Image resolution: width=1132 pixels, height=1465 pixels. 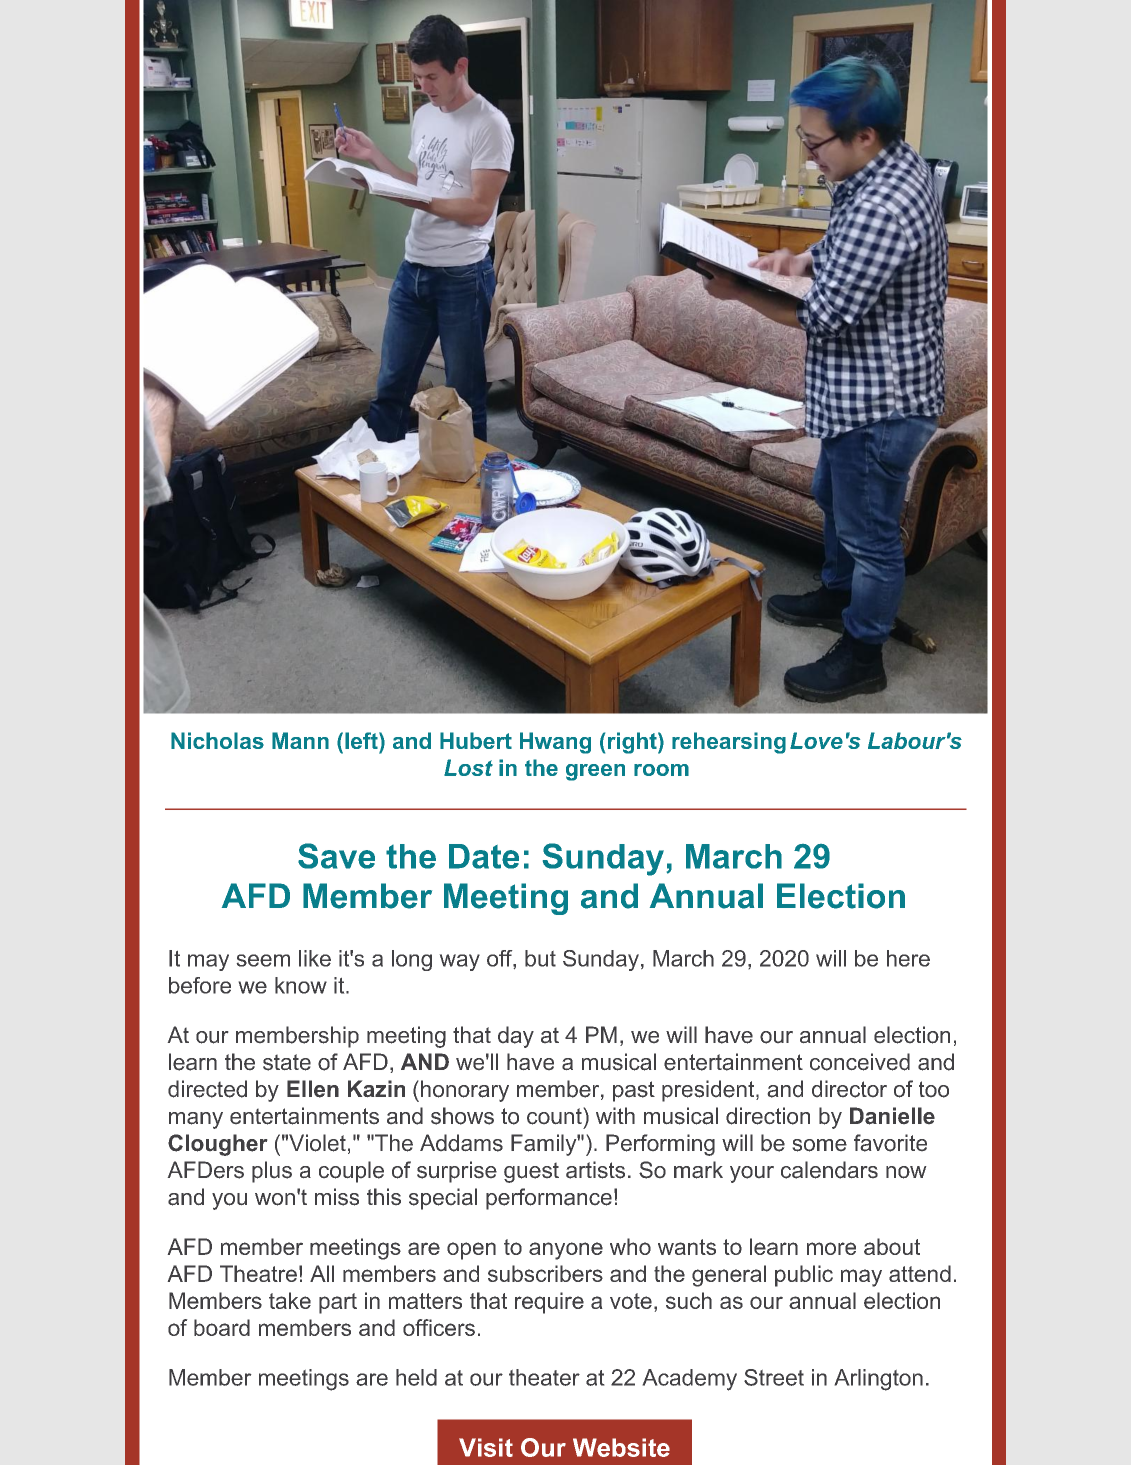 I want to click on more, so click(x=831, y=1248).
